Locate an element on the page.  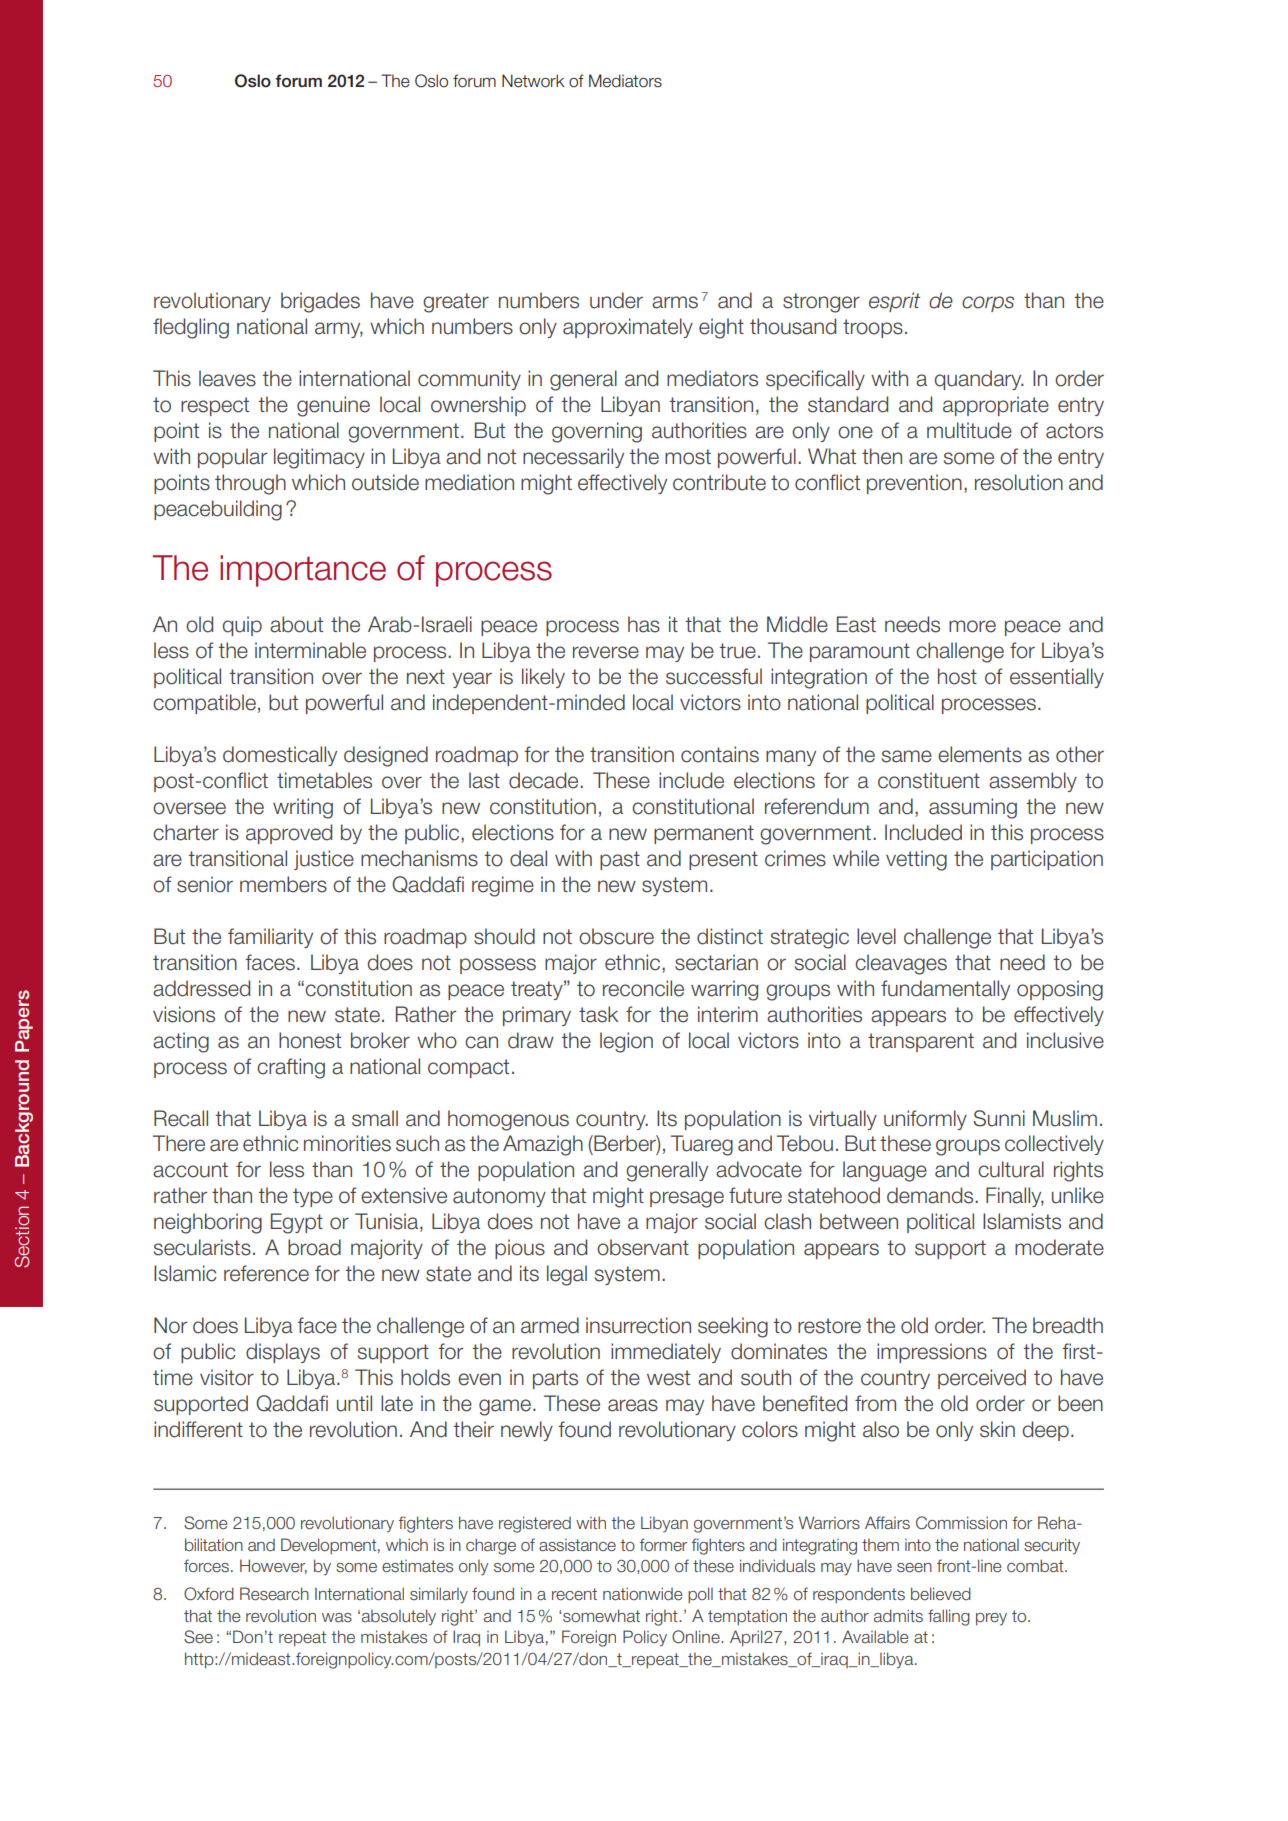
Network is located at coordinates (533, 81).
